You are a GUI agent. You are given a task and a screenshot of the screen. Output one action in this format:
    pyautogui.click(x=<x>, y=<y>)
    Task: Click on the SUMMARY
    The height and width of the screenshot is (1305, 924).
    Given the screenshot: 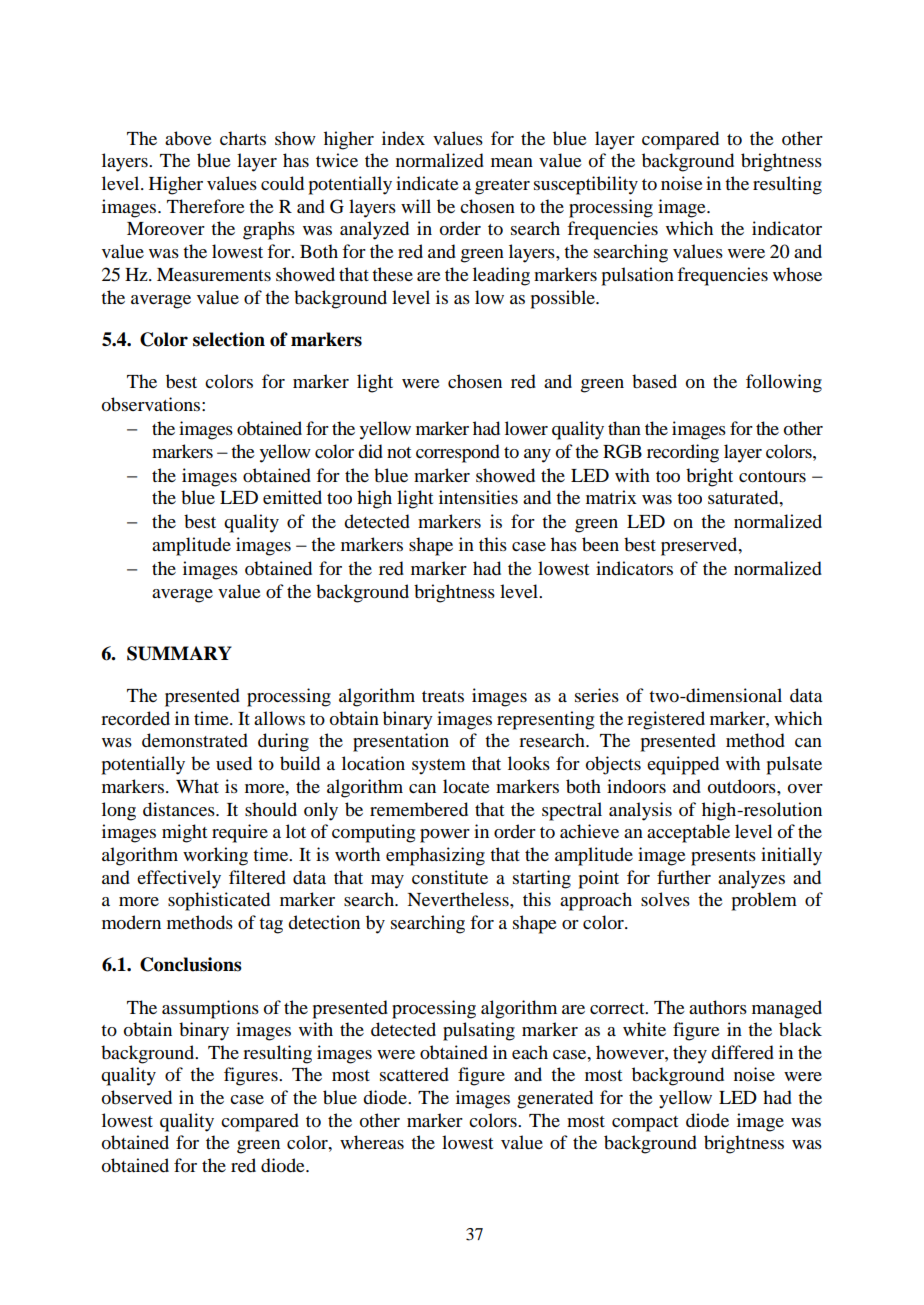 What is the action you would take?
    pyautogui.click(x=179, y=653)
